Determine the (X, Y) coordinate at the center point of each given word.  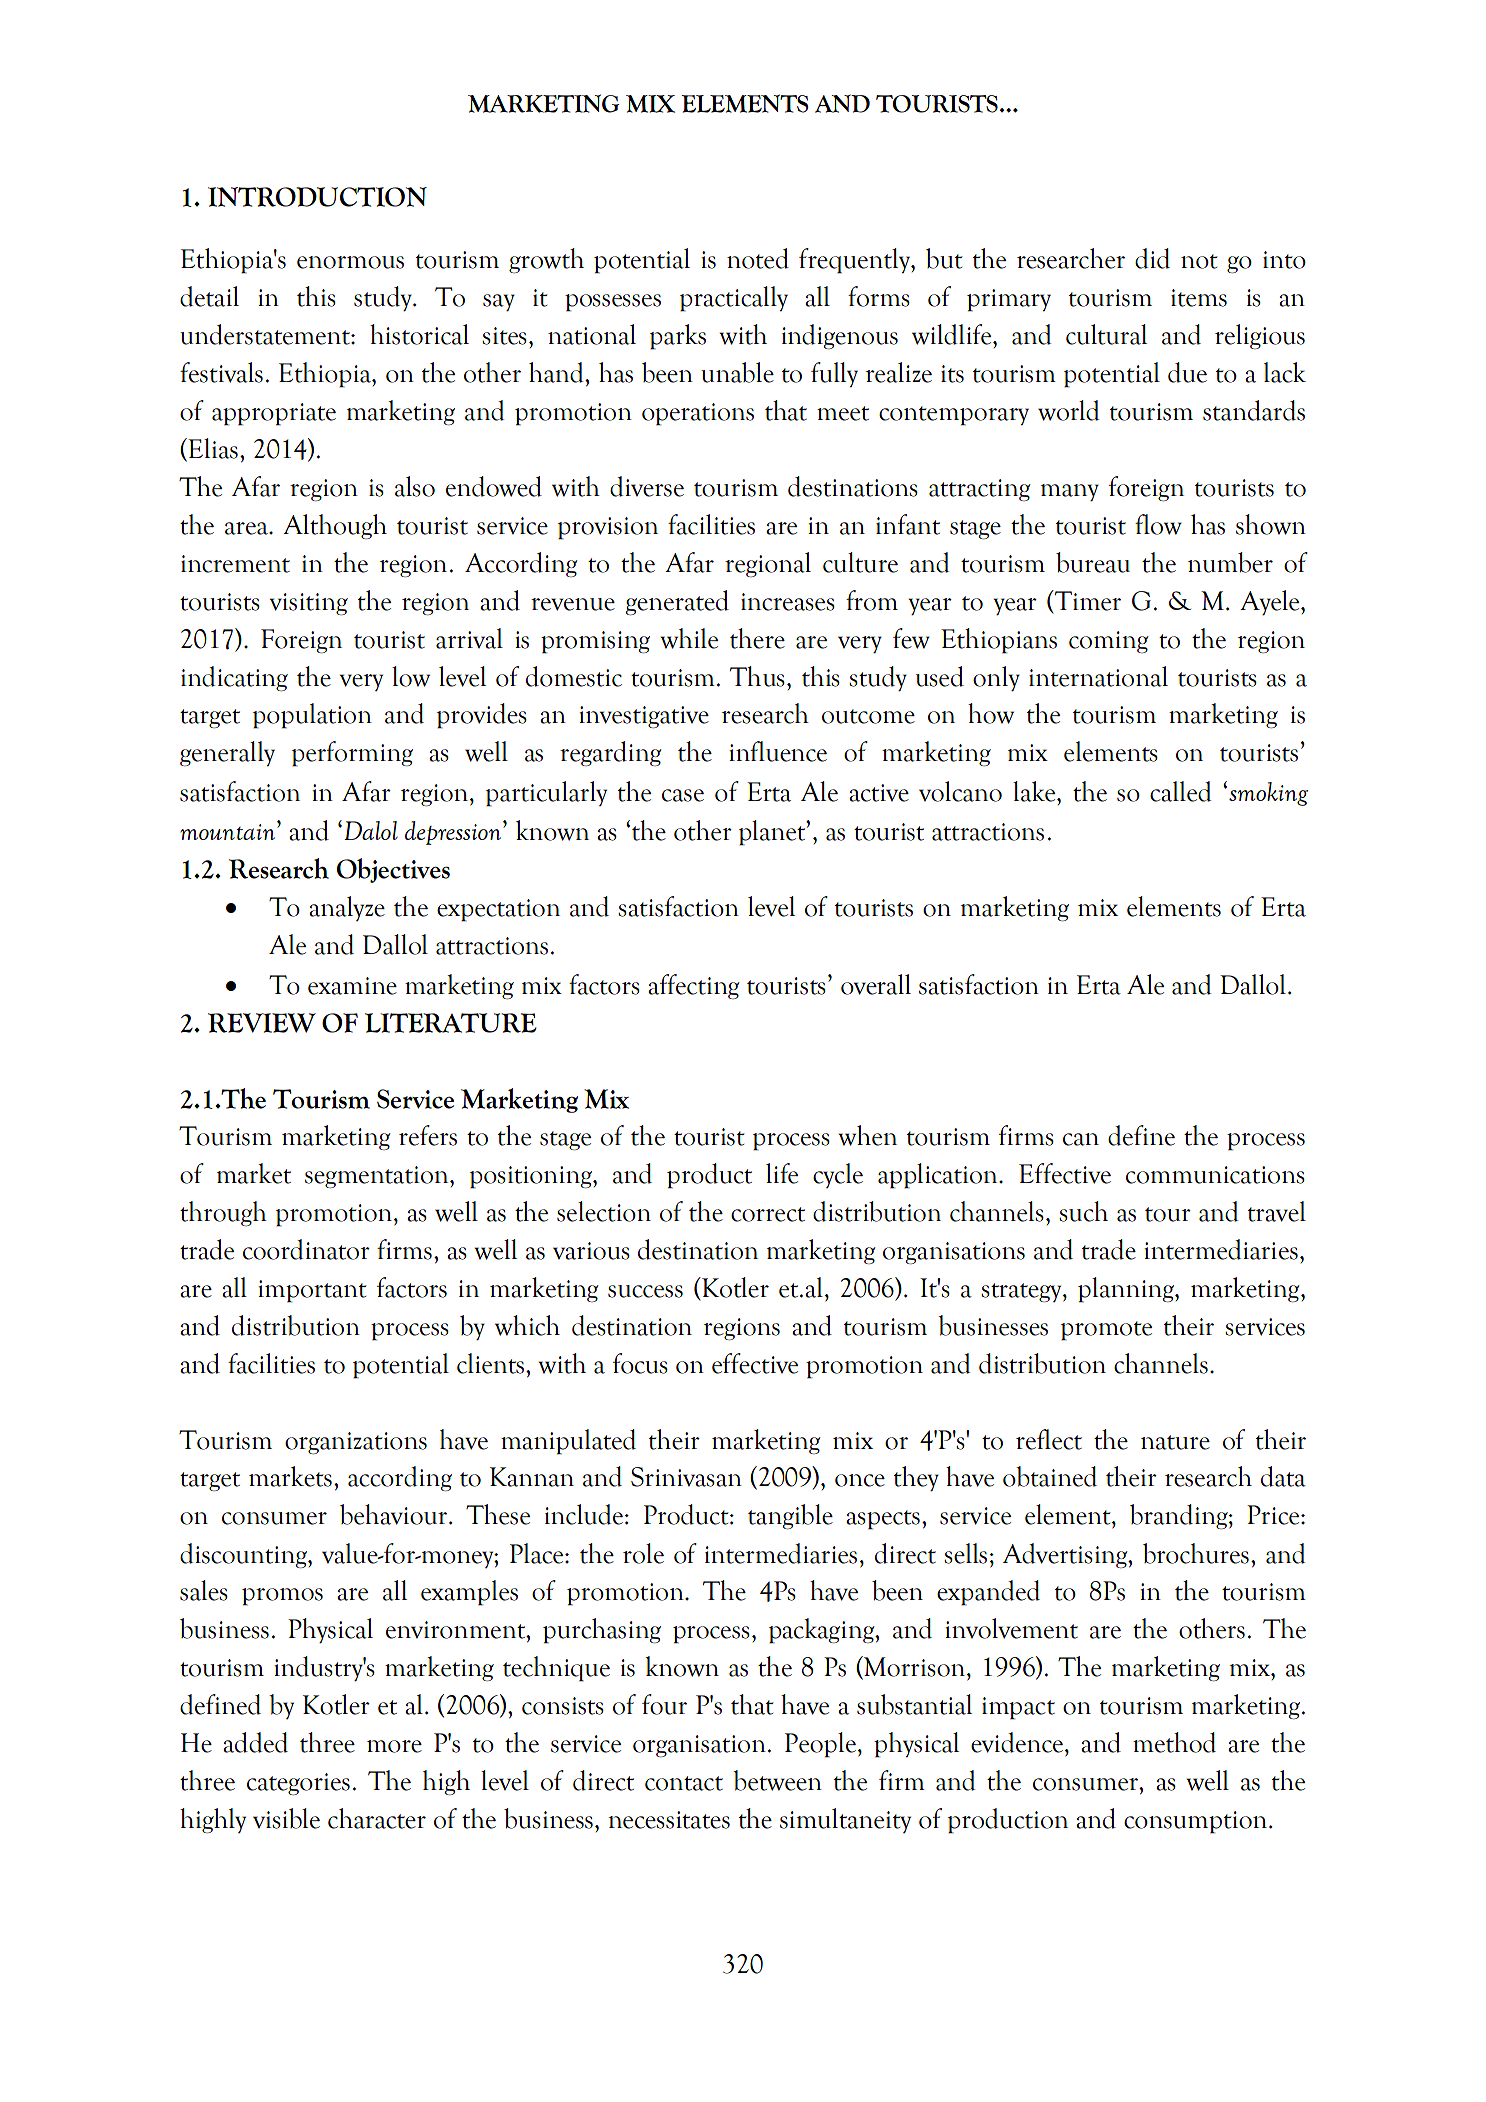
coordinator (306, 1249)
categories (298, 1784)
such (1083, 1211)
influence (778, 751)
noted (758, 258)
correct (768, 1214)
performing (352, 754)
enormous (350, 262)
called (1181, 791)
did (1152, 258)
